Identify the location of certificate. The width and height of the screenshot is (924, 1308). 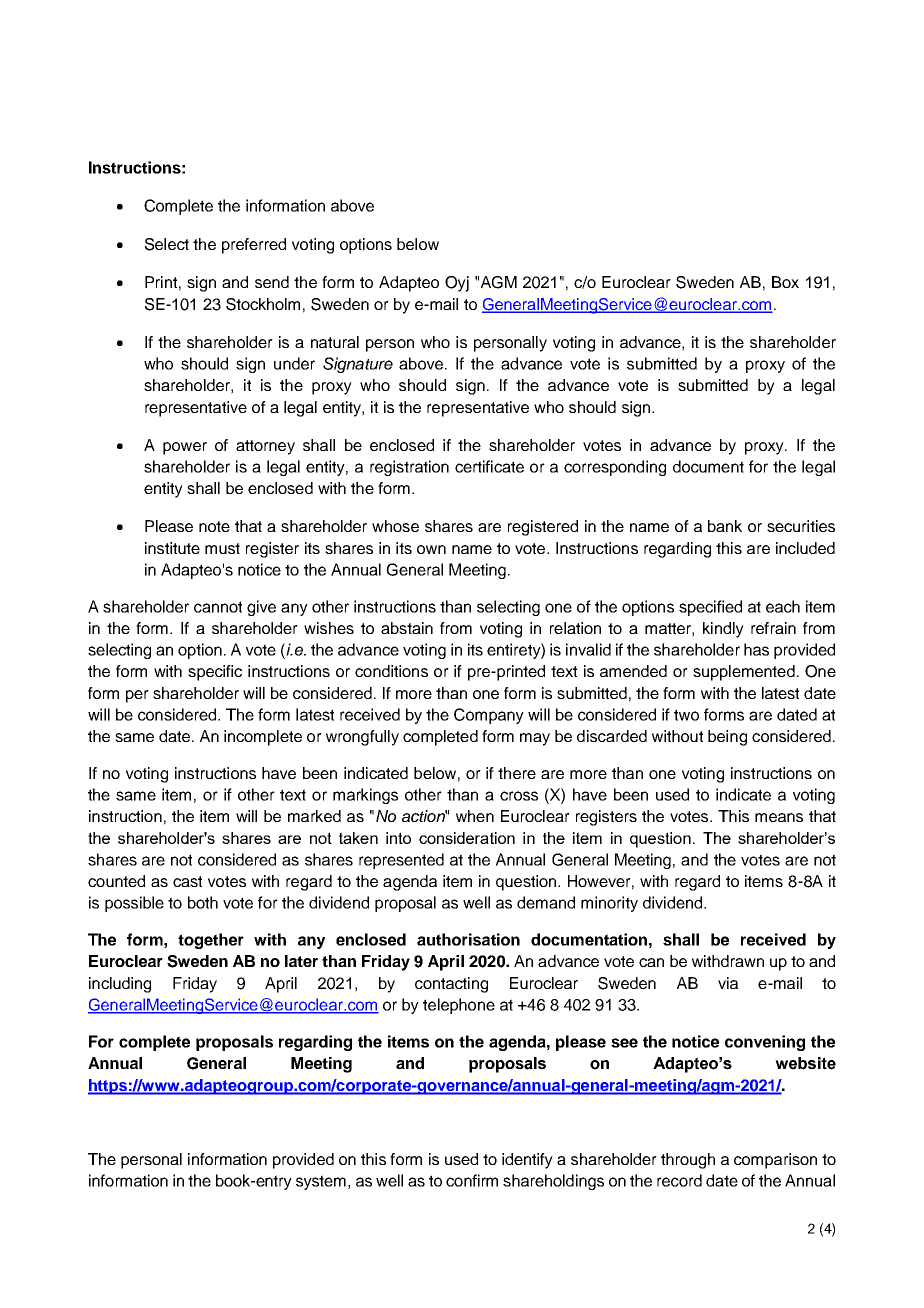
(489, 466).
